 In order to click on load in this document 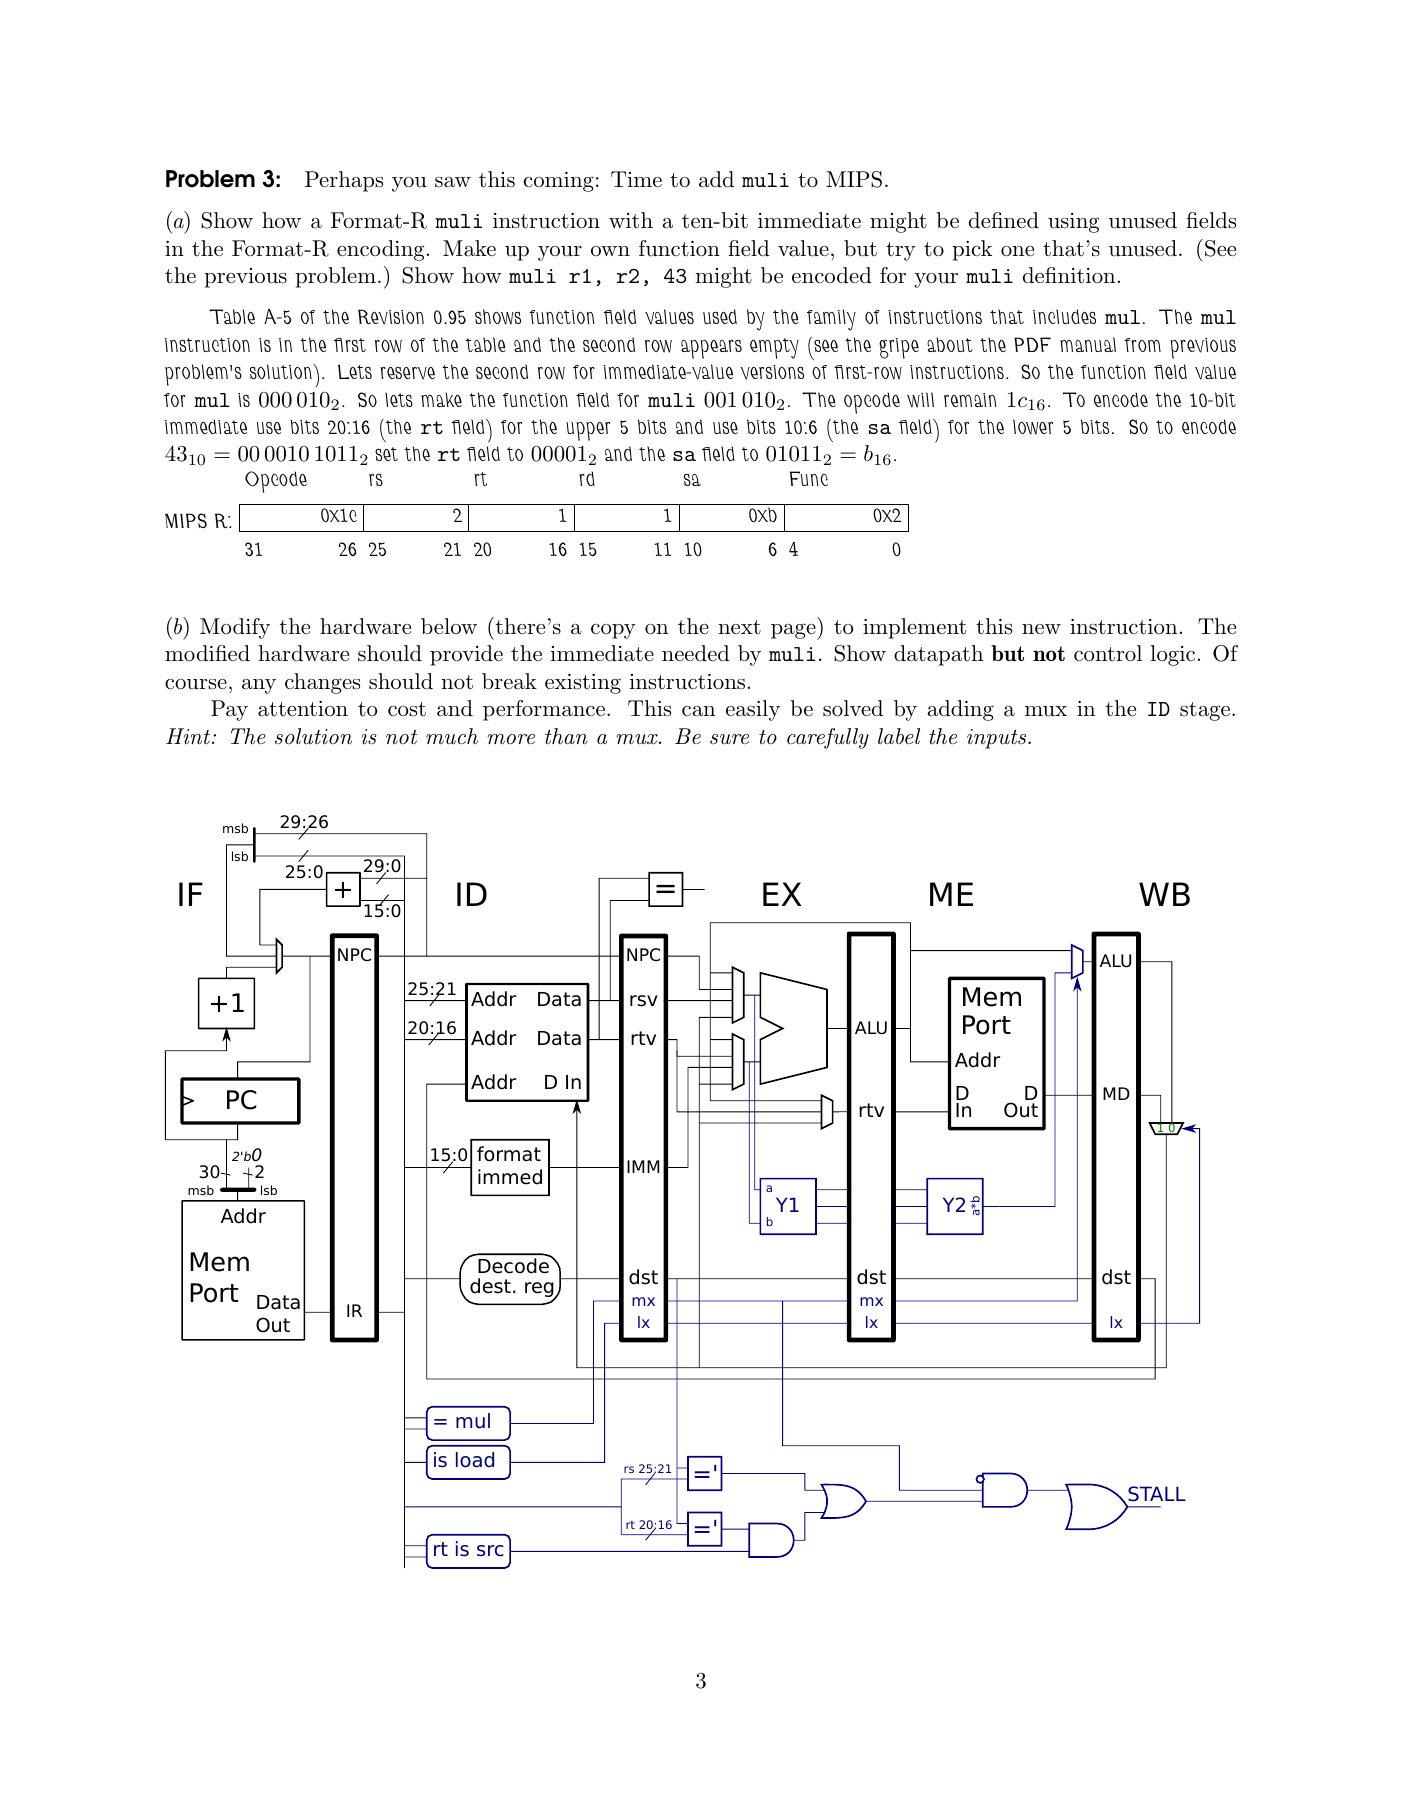, I will do `click(475, 1460)`.
